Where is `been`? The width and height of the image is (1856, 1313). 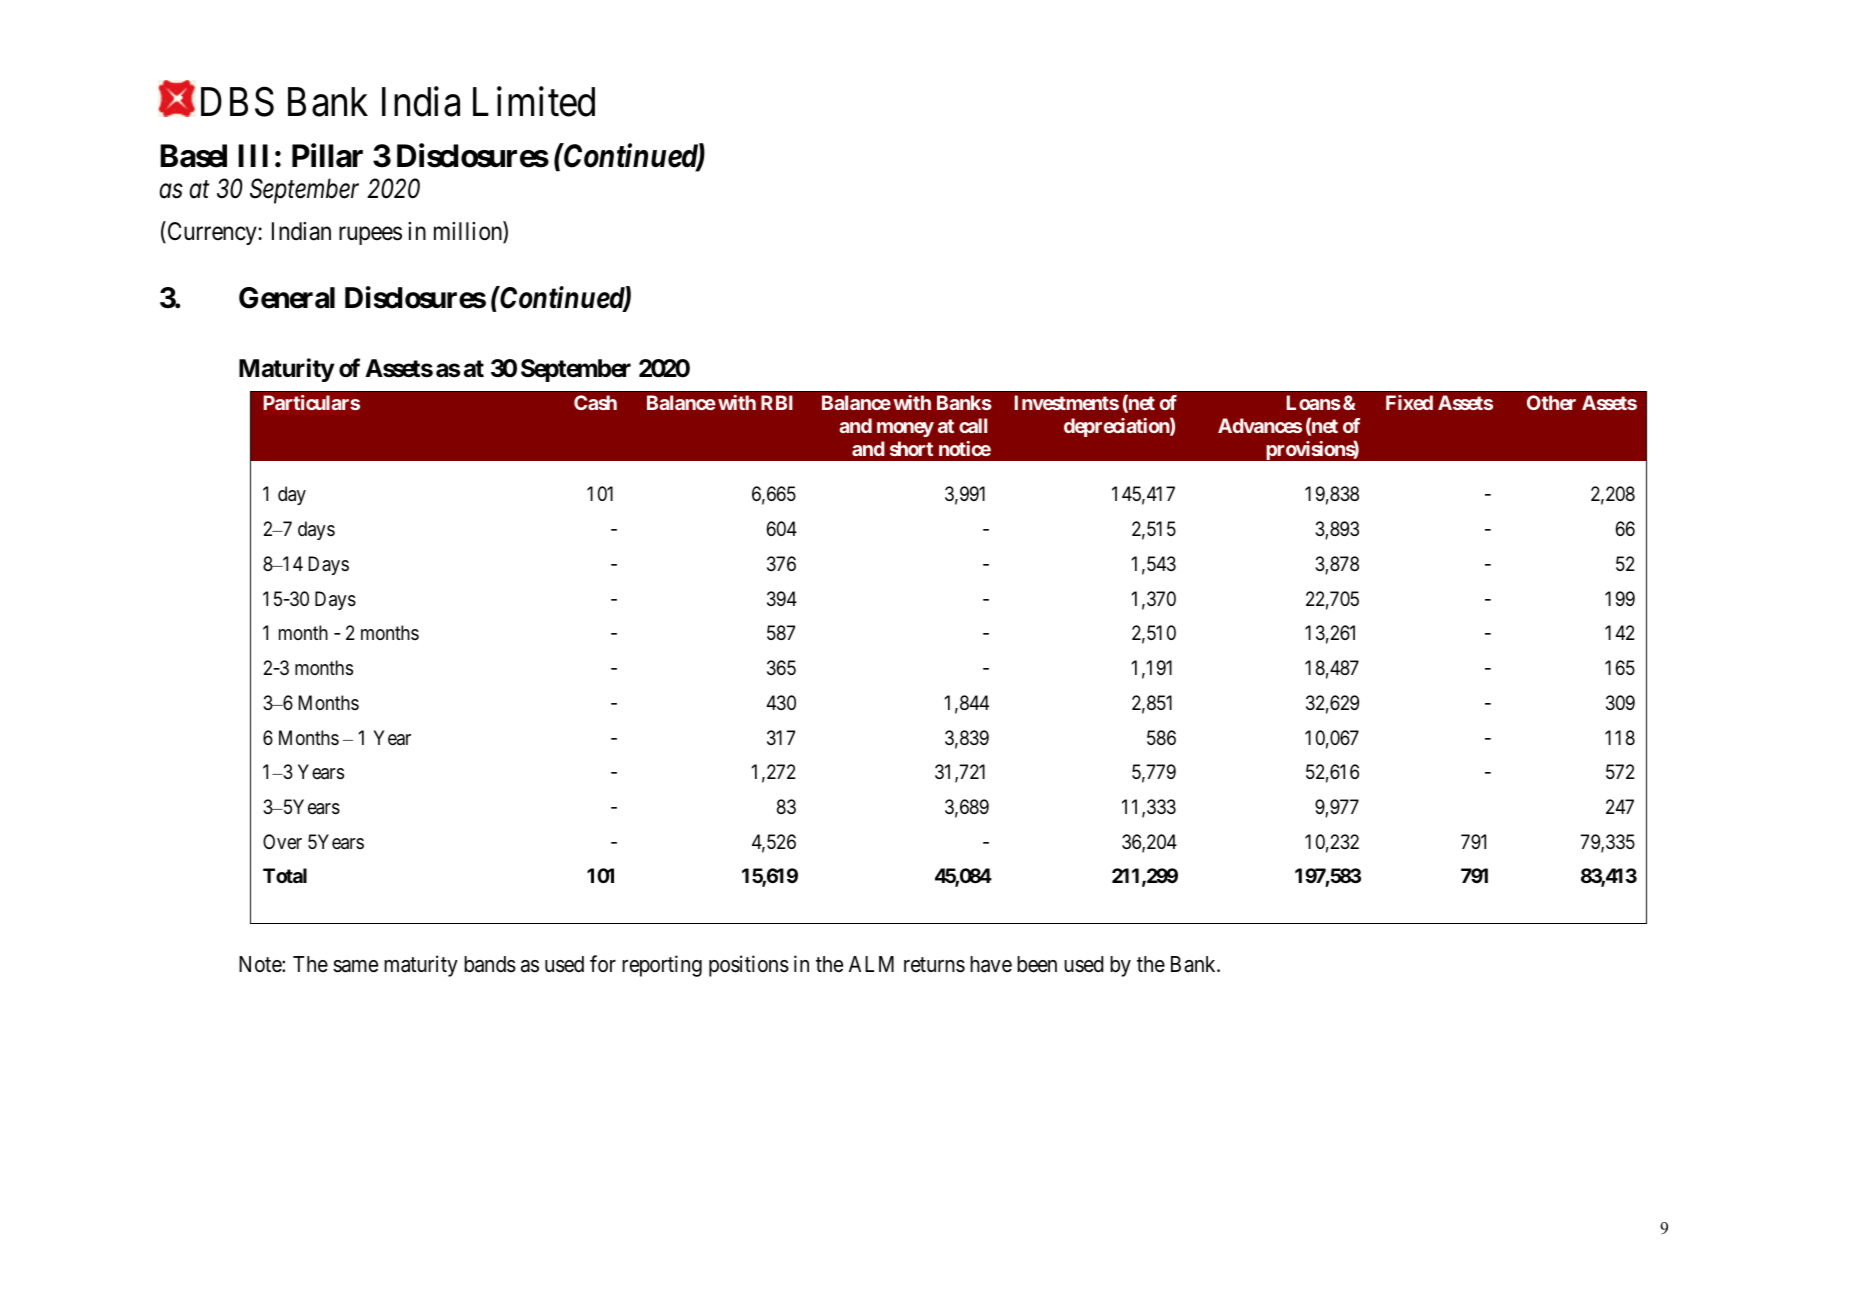
been is located at coordinates (1037, 964).
